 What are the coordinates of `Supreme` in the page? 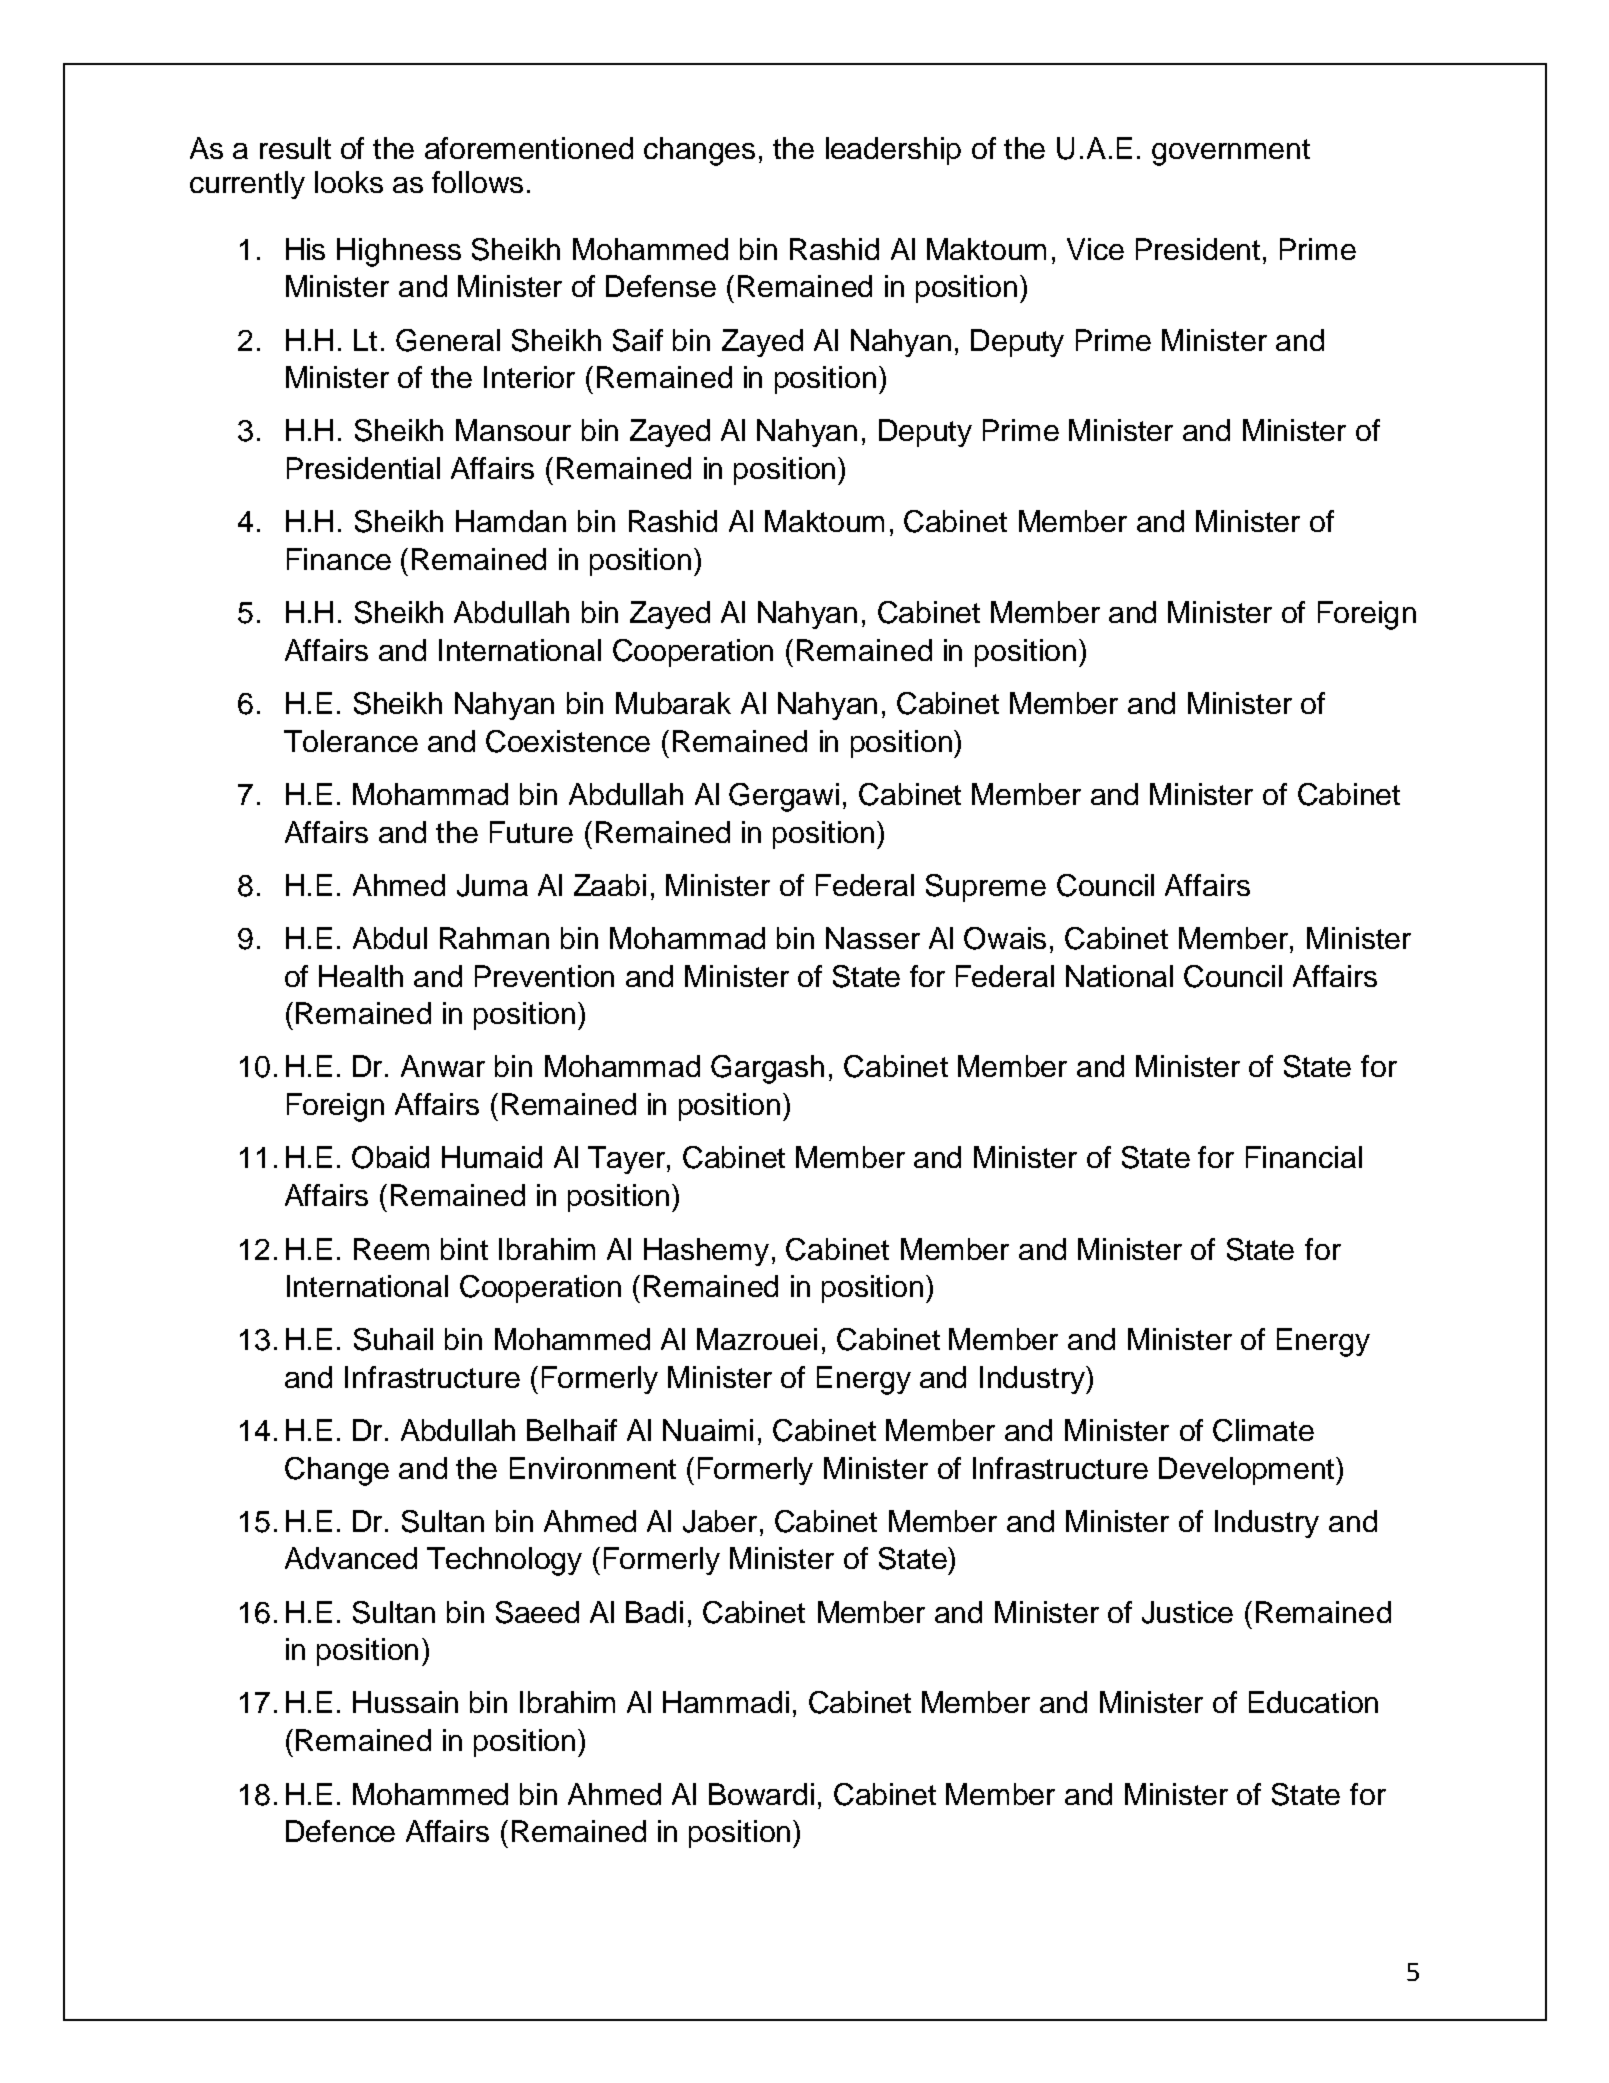 It's located at (986, 888).
